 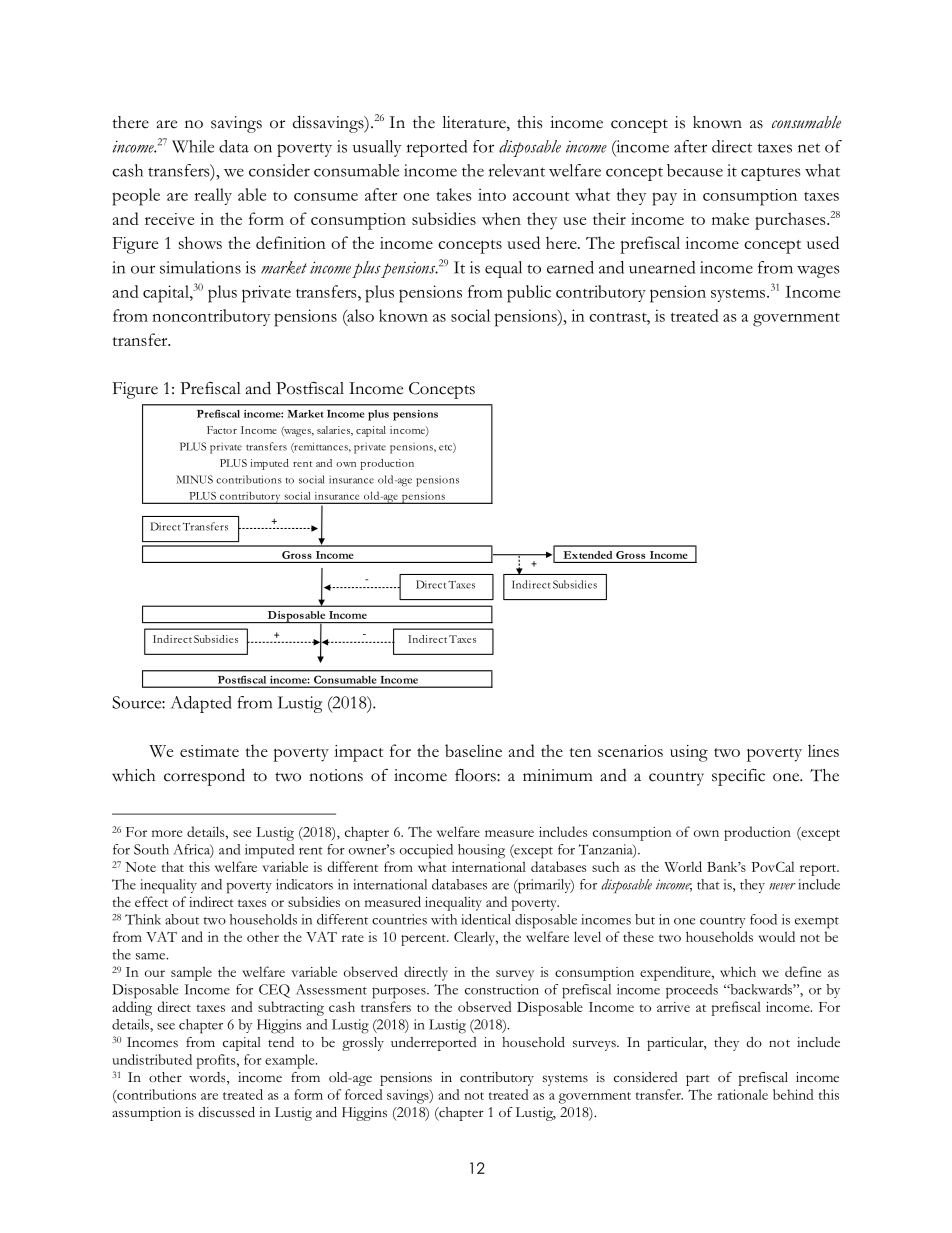 I want to click on public, so click(x=529, y=294).
